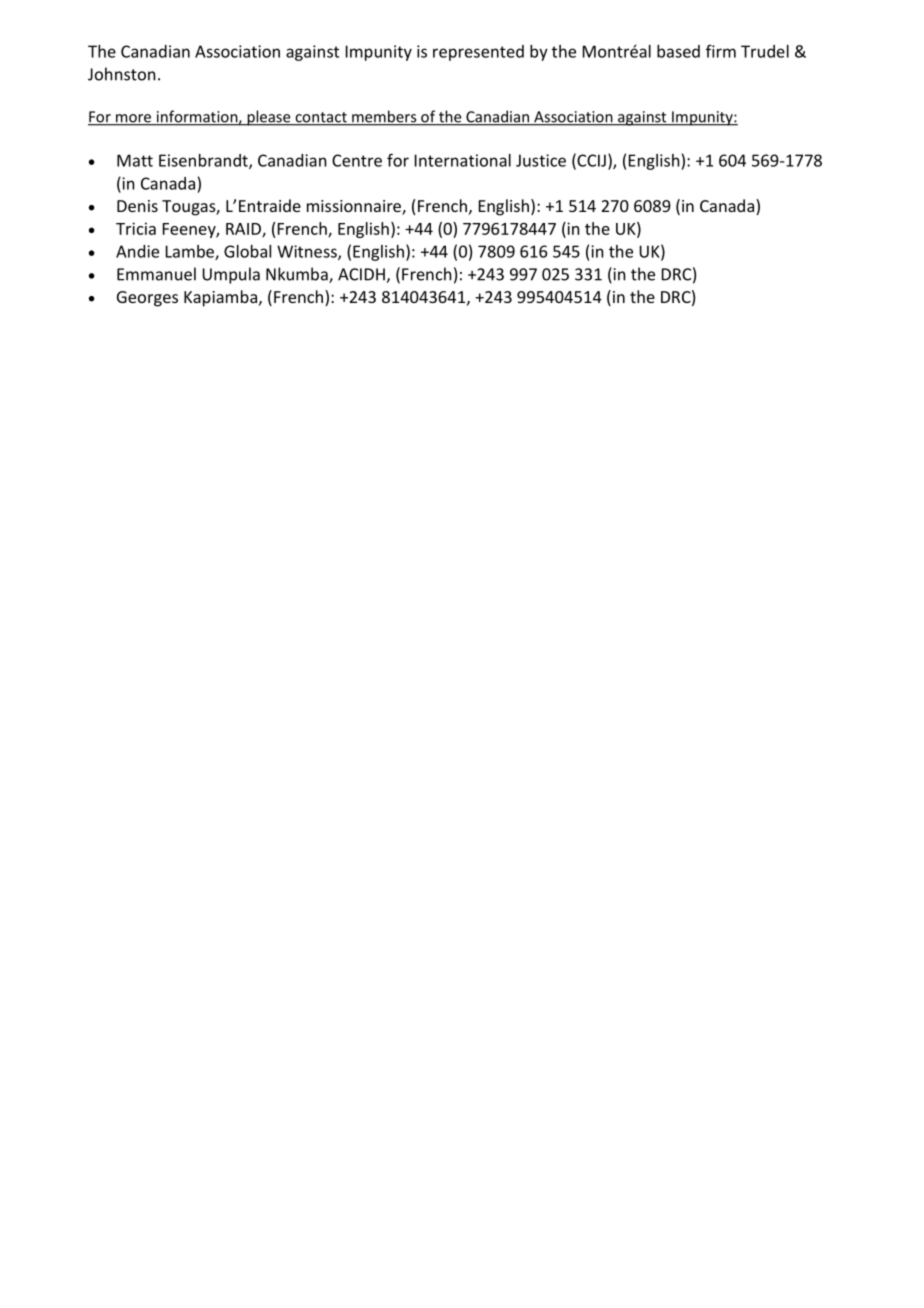 This screenshot has height=1308, width=924. What do you see at coordinates (463, 160) in the screenshot?
I see `International` at bounding box center [463, 160].
